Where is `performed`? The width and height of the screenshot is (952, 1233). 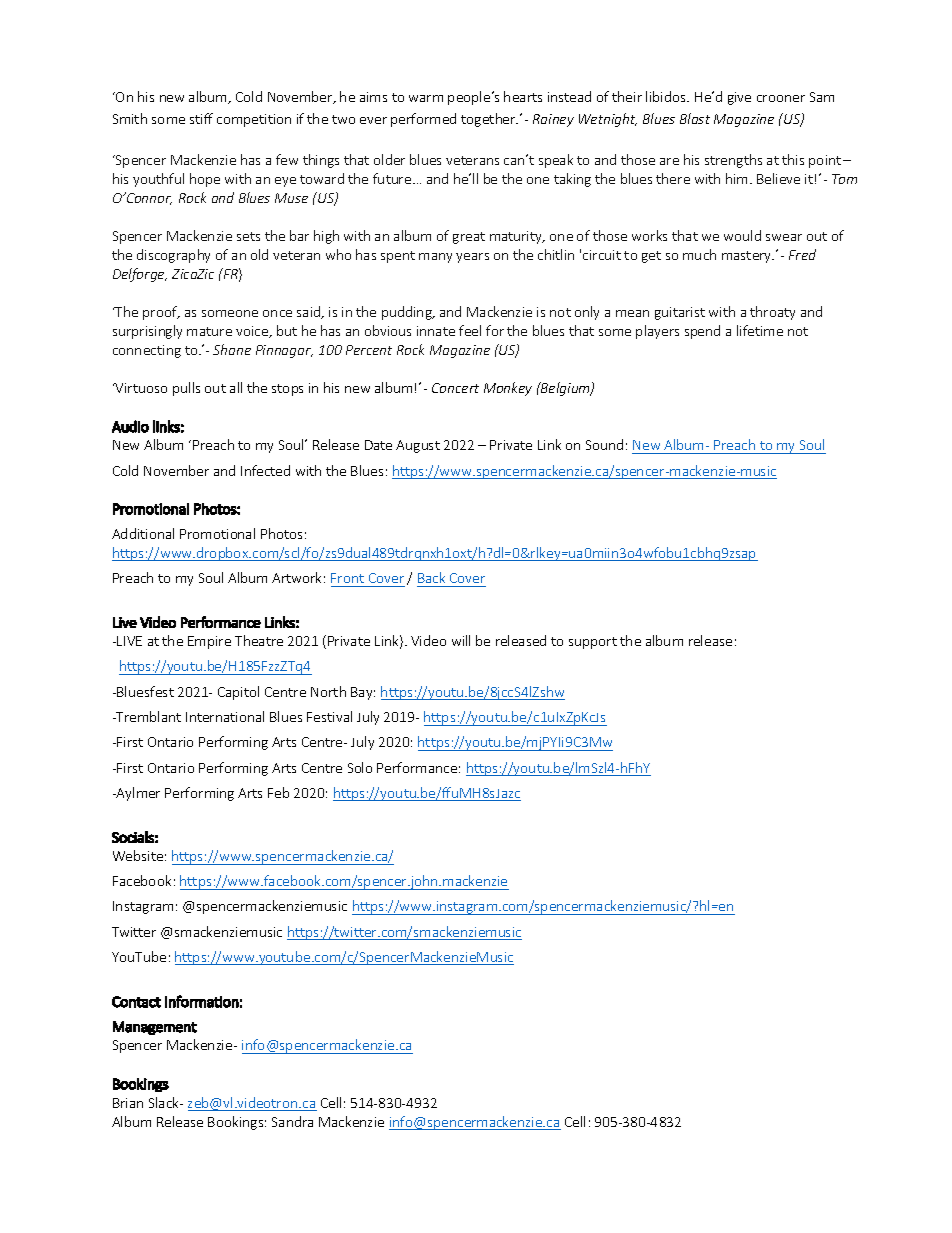 performed is located at coordinates (423, 120).
